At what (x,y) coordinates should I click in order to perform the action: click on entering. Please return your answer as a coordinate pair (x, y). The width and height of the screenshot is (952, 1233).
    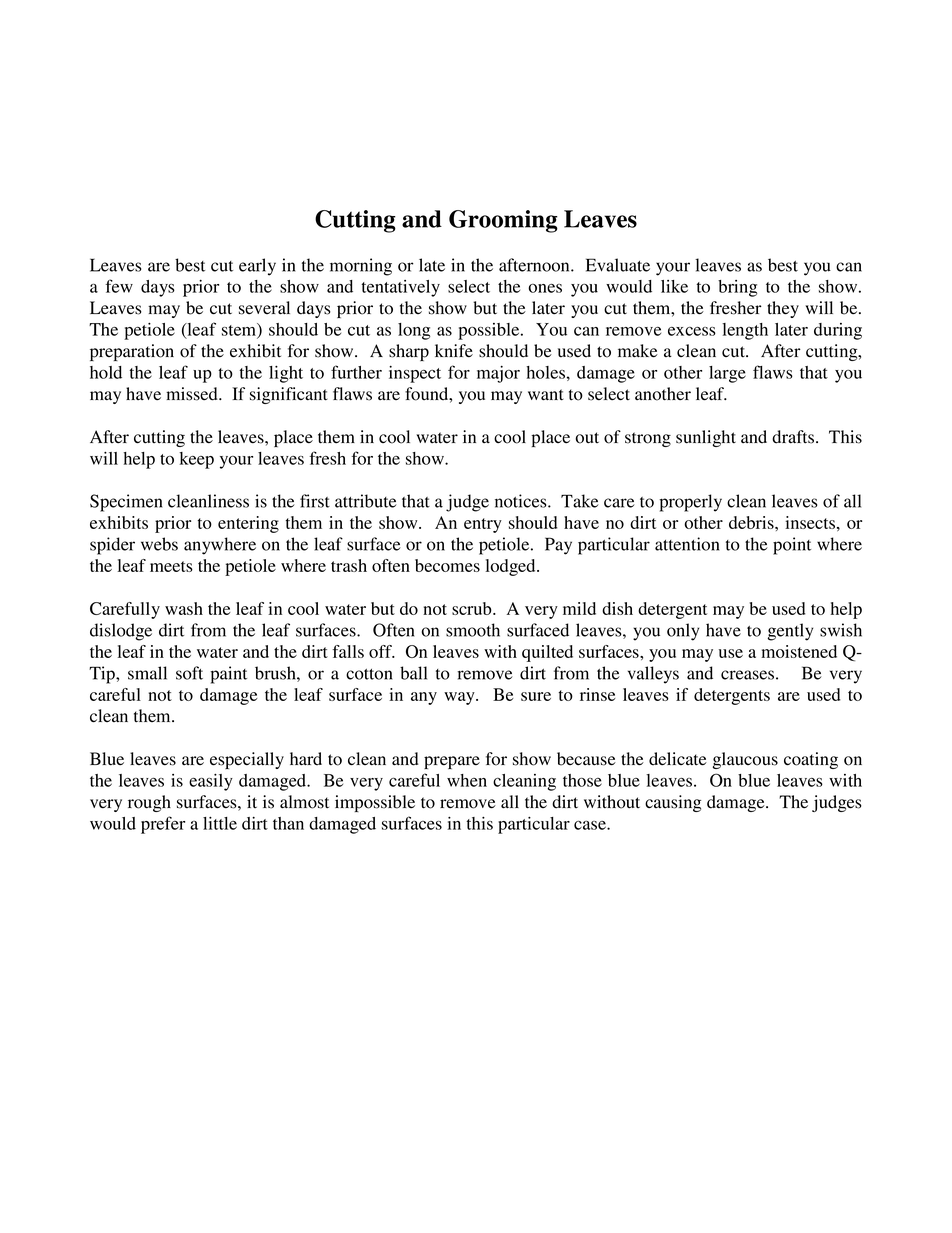
    Looking at the image, I should click on (248, 524).
